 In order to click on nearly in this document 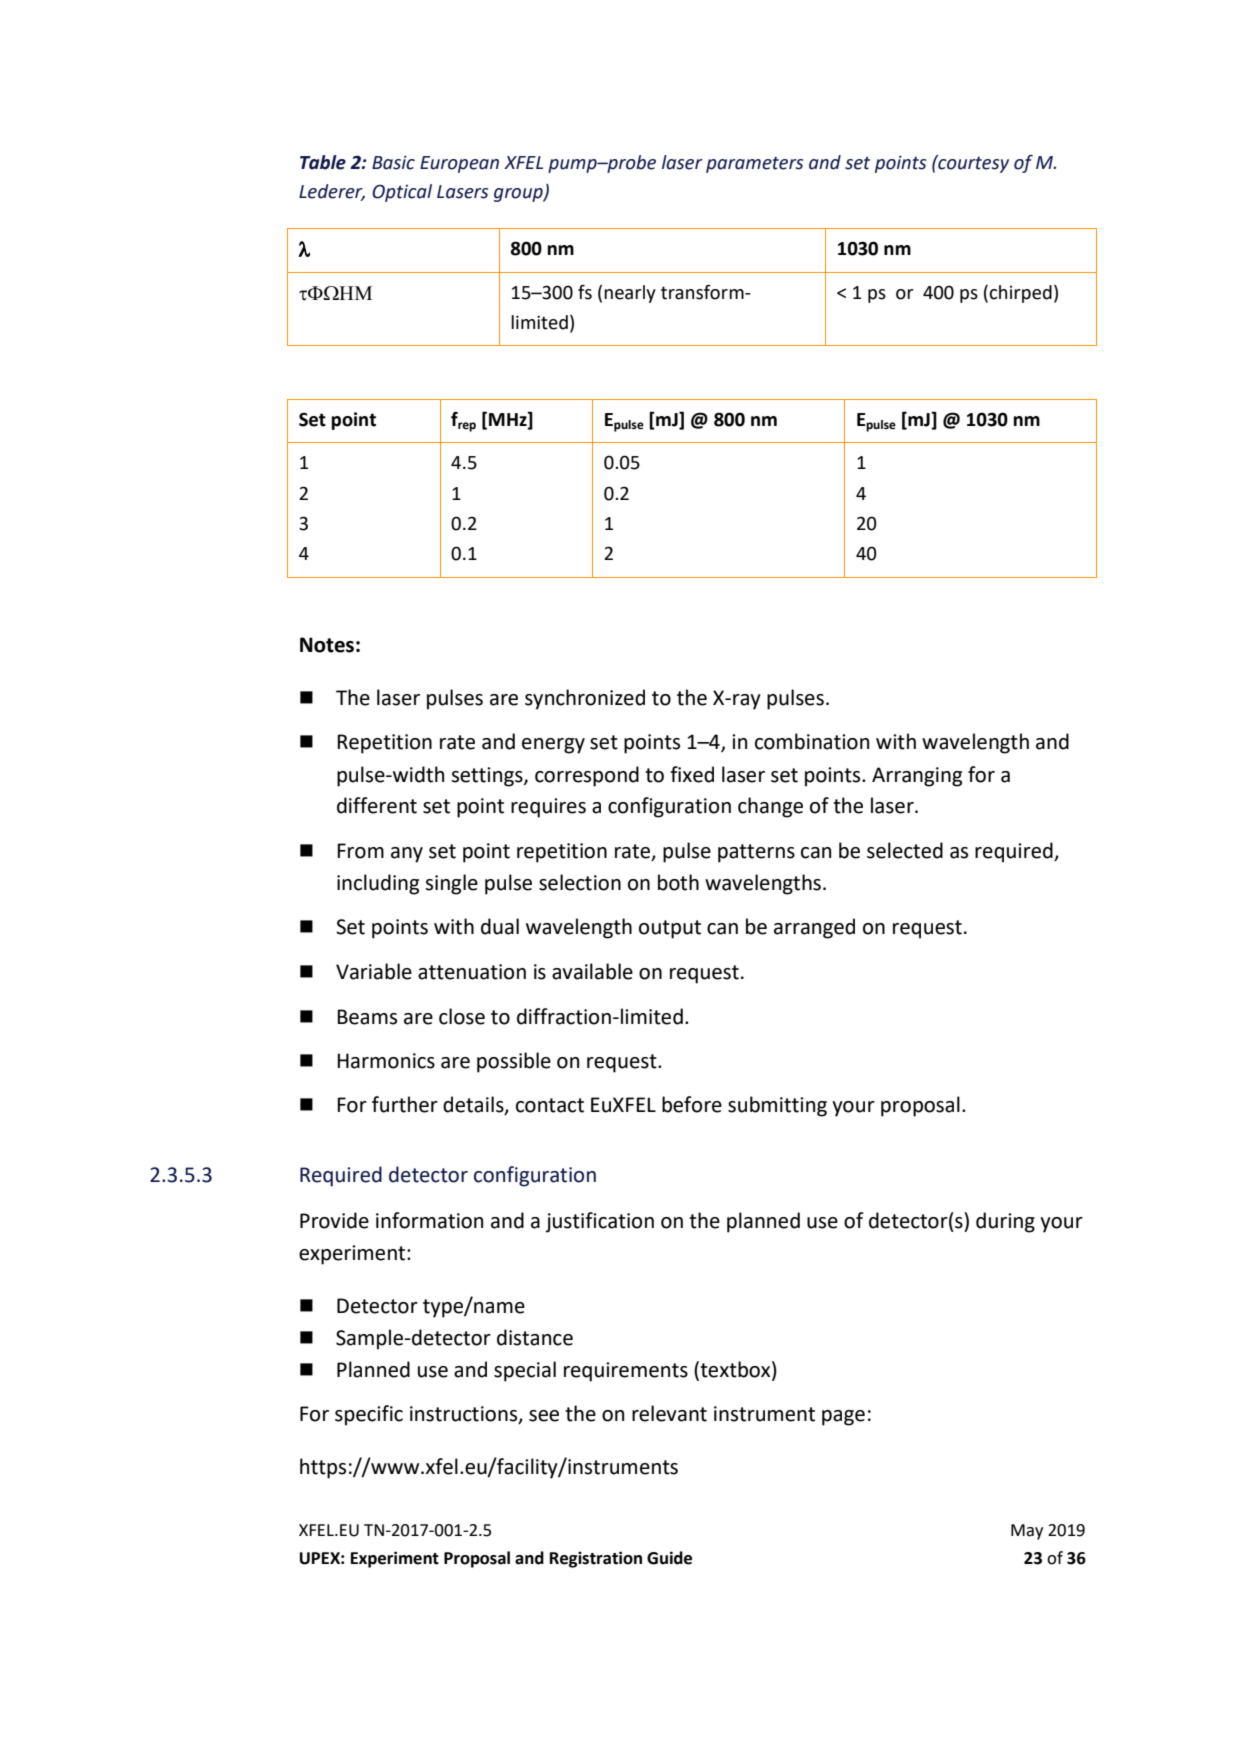, I will do `click(630, 294)`.
